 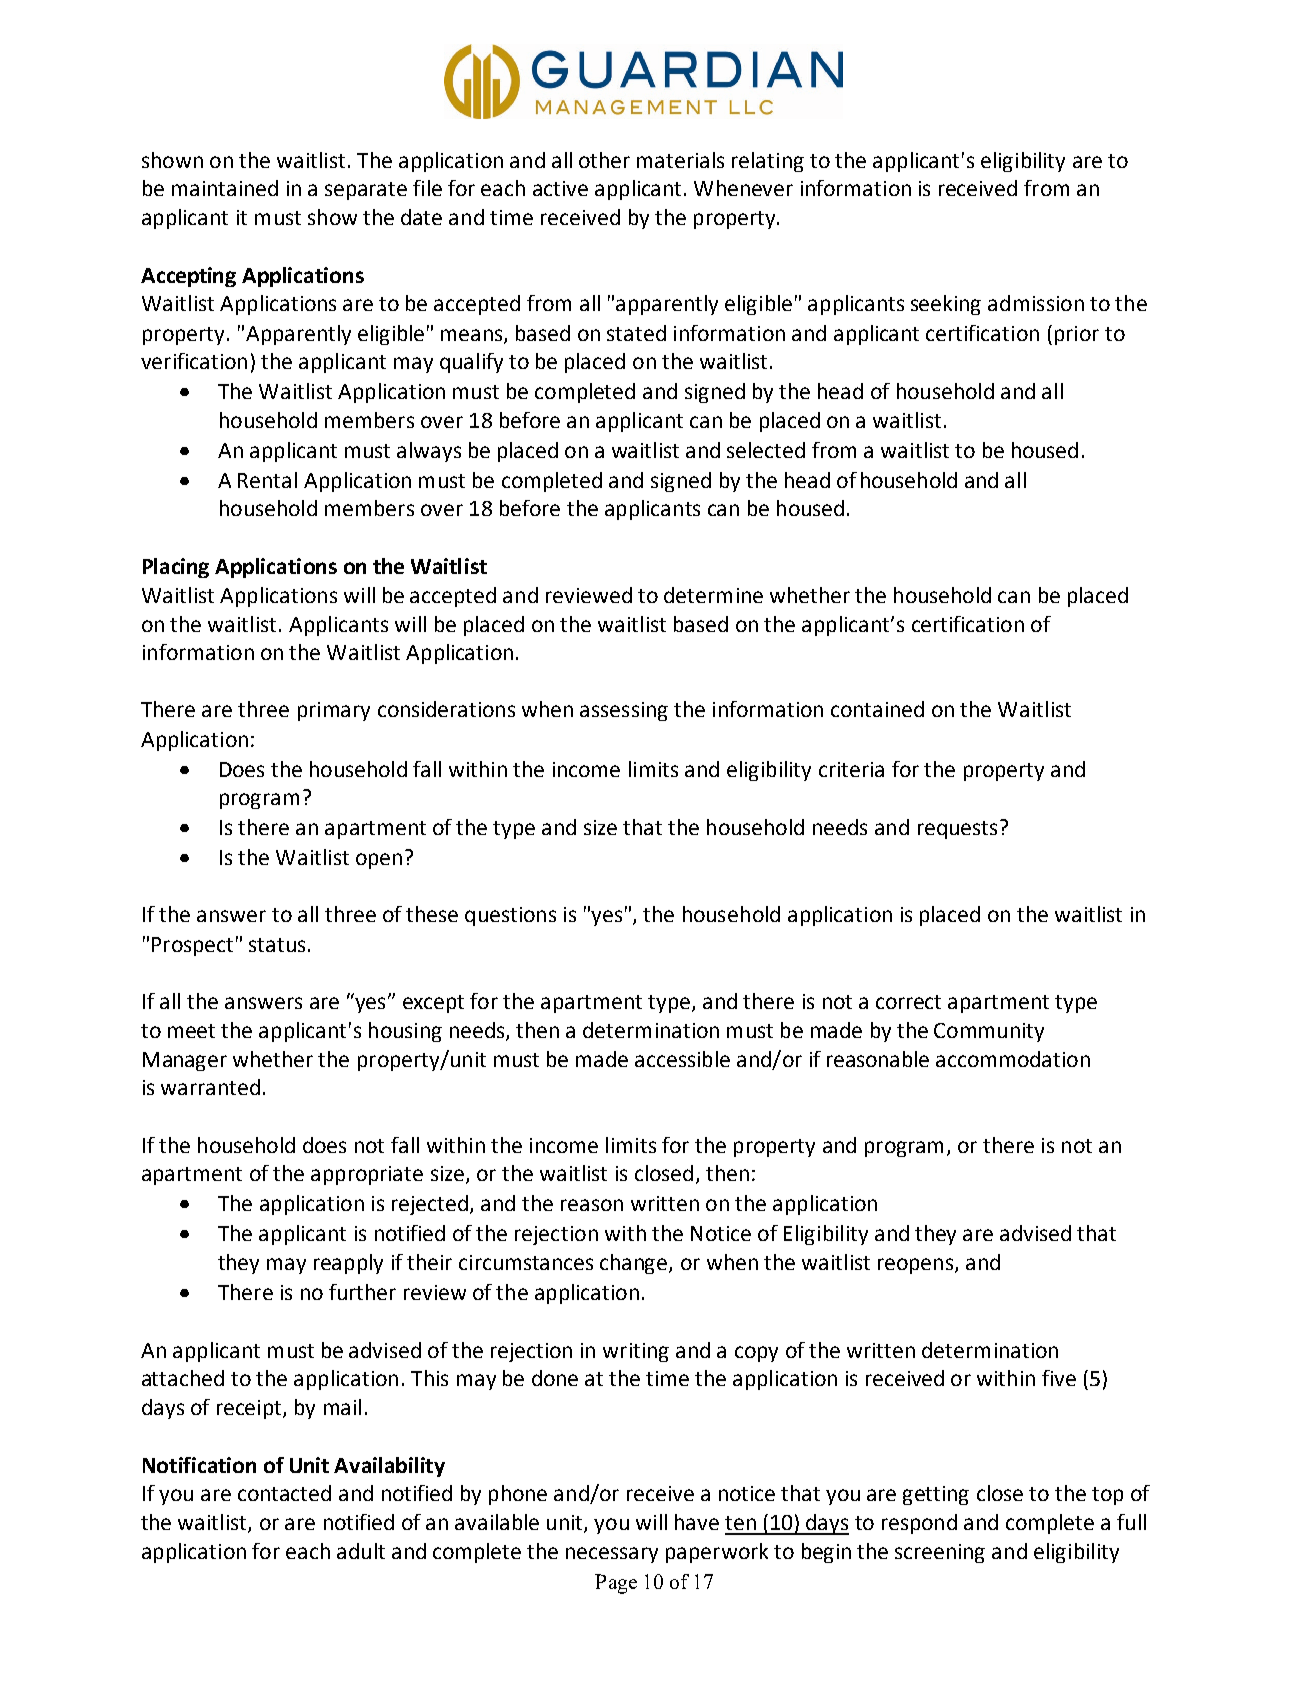 I want to click on questions, so click(x=510, y=916).
